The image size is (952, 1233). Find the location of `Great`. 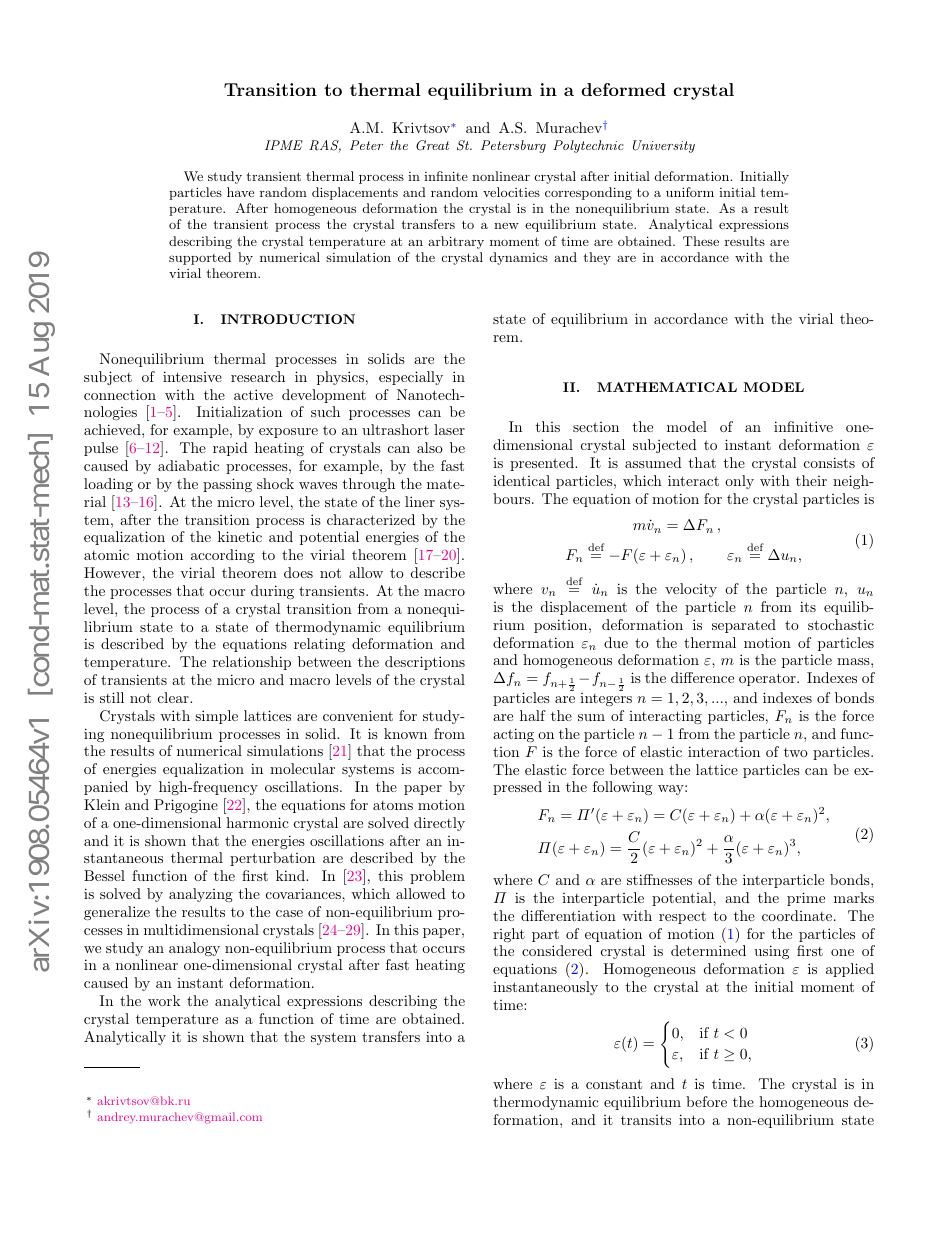

Great is located at coordinates (432, 145).
